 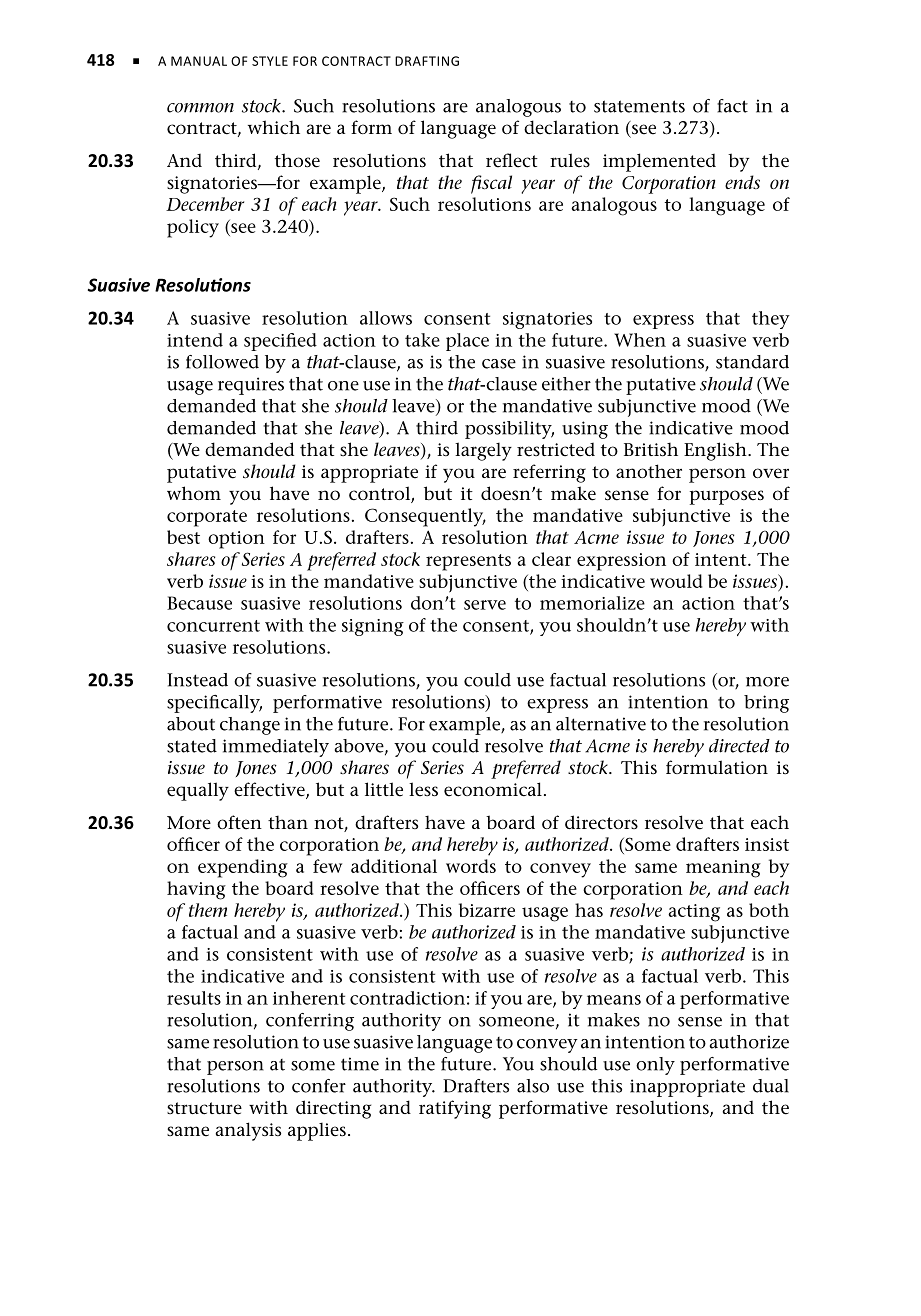 I want to click on only, so click(x=655, y=1066).
